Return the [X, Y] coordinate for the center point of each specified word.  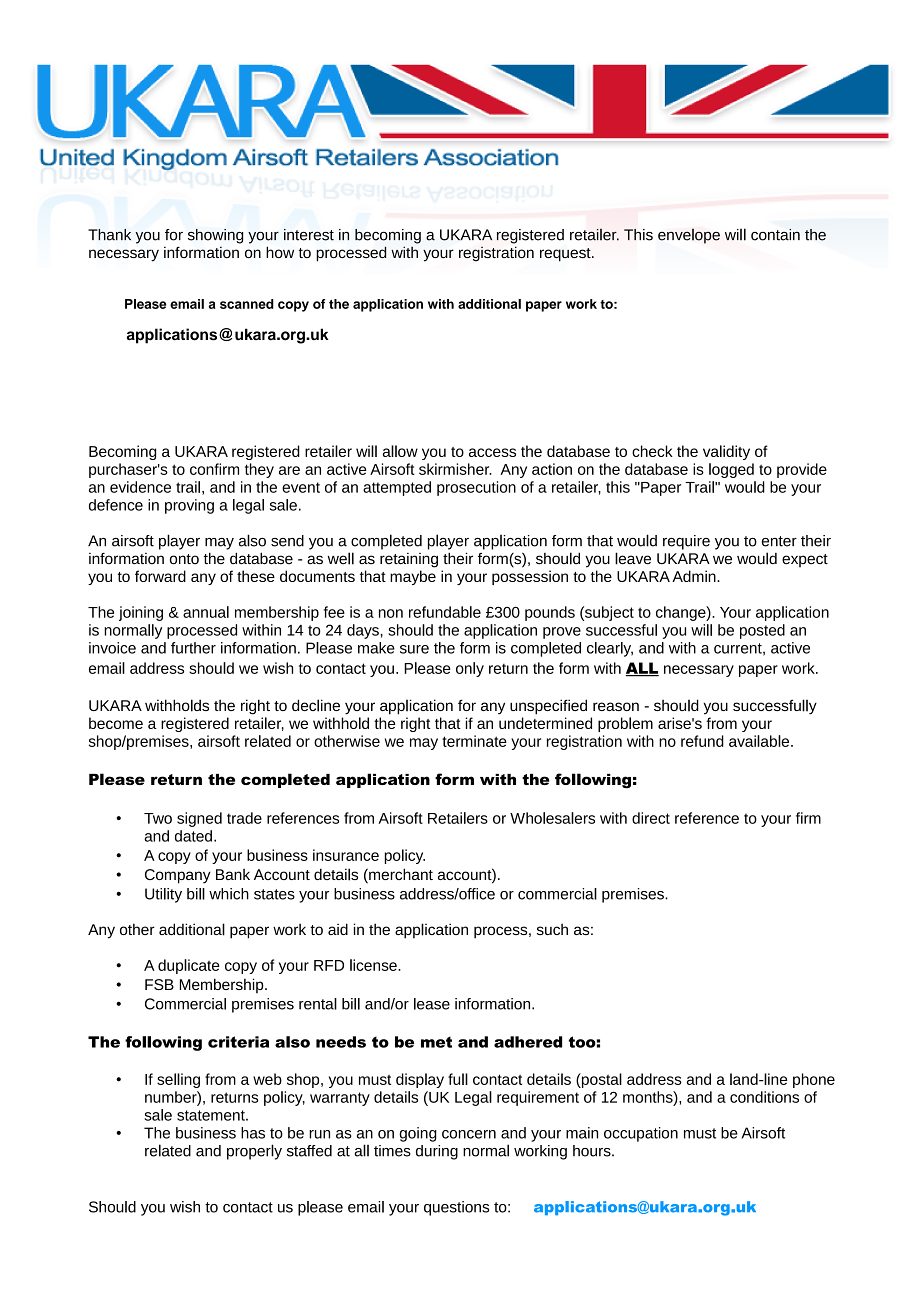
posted [762, 631]
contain [775, 235]
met [436, 1042]
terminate [474, 741]
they [259, 470]
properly [254, 1152]
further [193, 648]
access [492, 452]
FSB [159, 984]
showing [215, 236]
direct [651, 818]
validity [726, 452]
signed [199, 819]
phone [814, 1080]
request [566, 255]
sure [414, 649]
